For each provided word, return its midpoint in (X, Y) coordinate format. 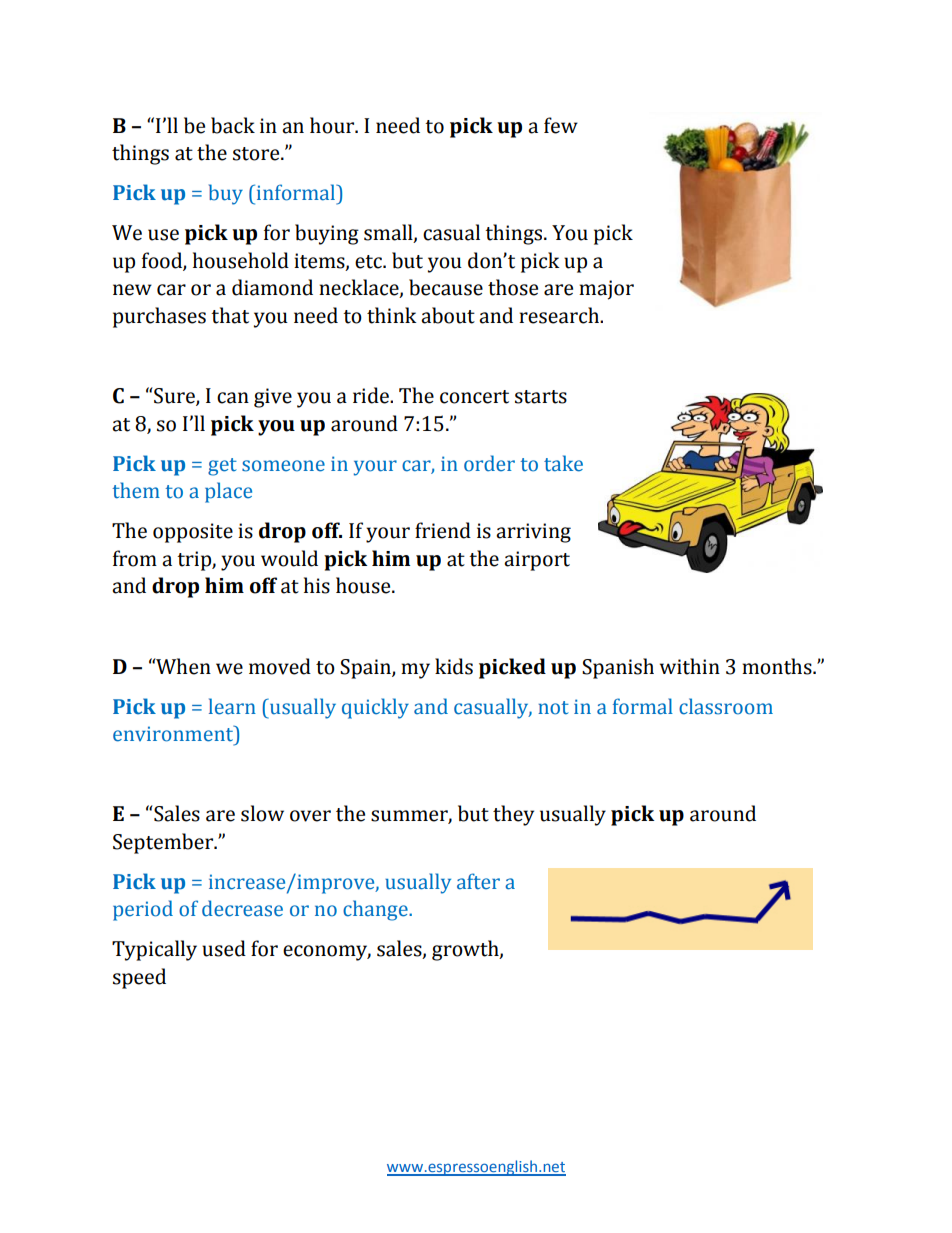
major (606, 290)
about (448, 315)
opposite (193, 533)
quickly (375, 708)
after (478, 881)
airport (537, 561)
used (224, 948)
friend (443, 530)
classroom (726, 706)
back (233, 125)
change (376, 910)
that (230, 315)
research (560, 315)
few (561, 125)
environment (174, 733)
